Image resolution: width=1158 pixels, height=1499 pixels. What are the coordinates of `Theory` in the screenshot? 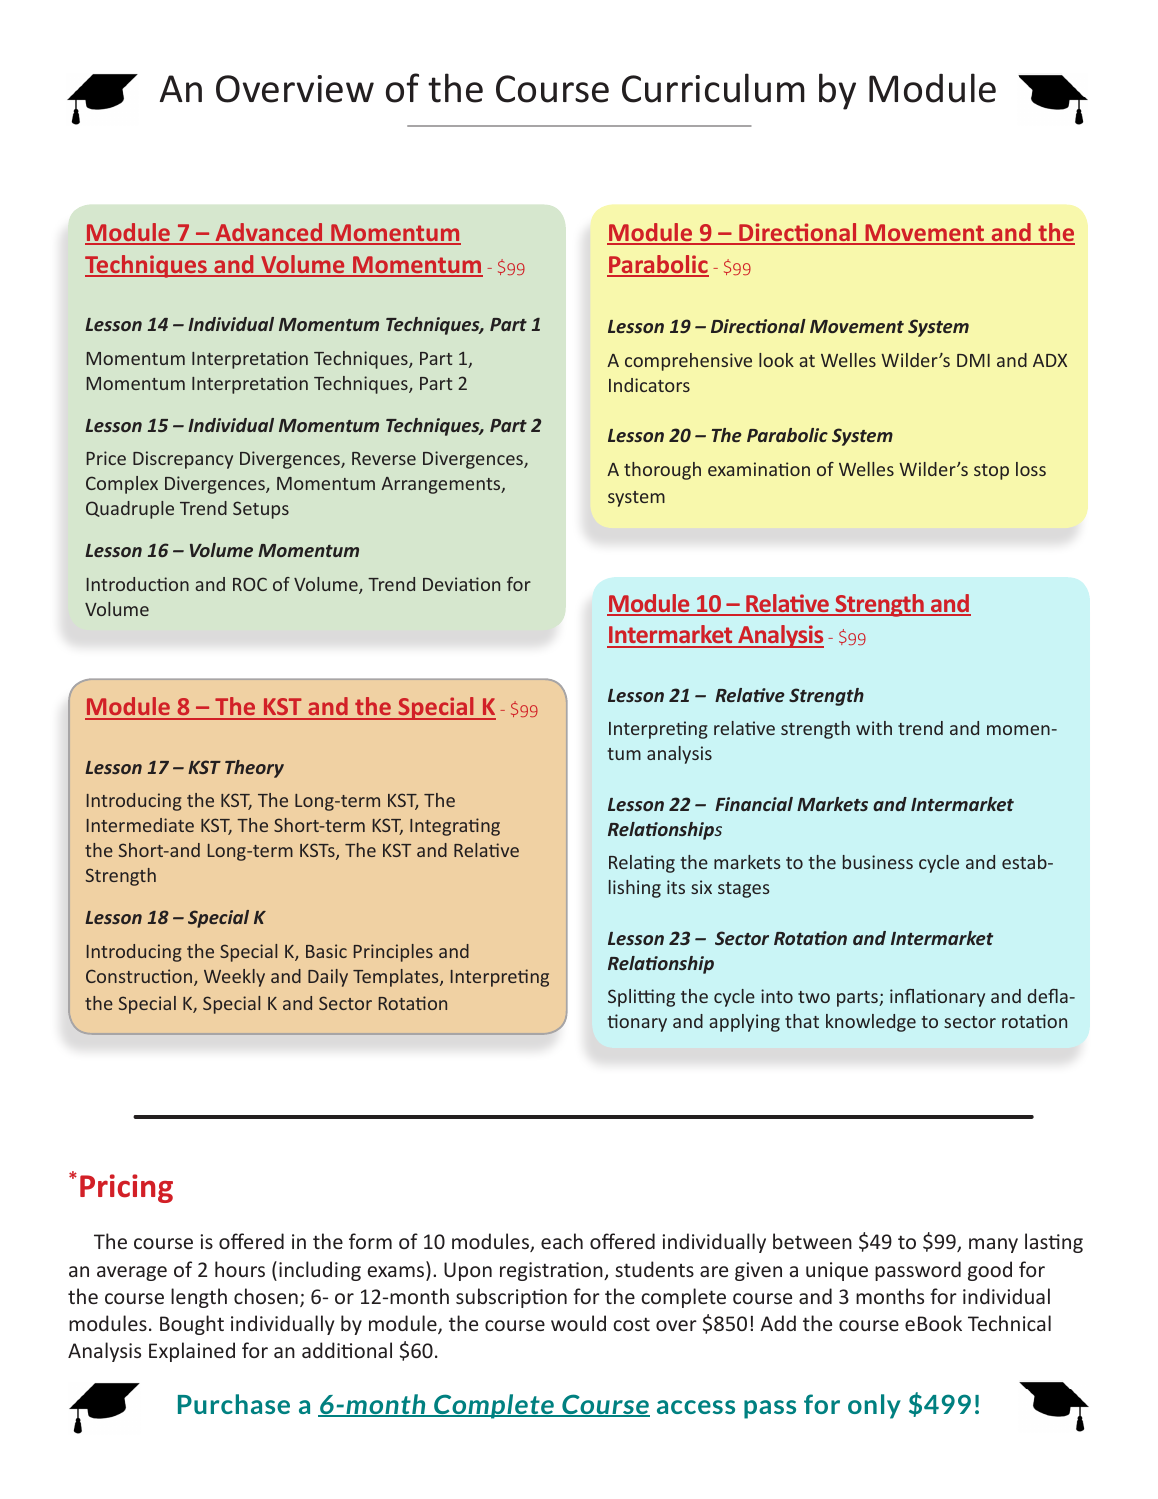 It's located at (254, 769).
